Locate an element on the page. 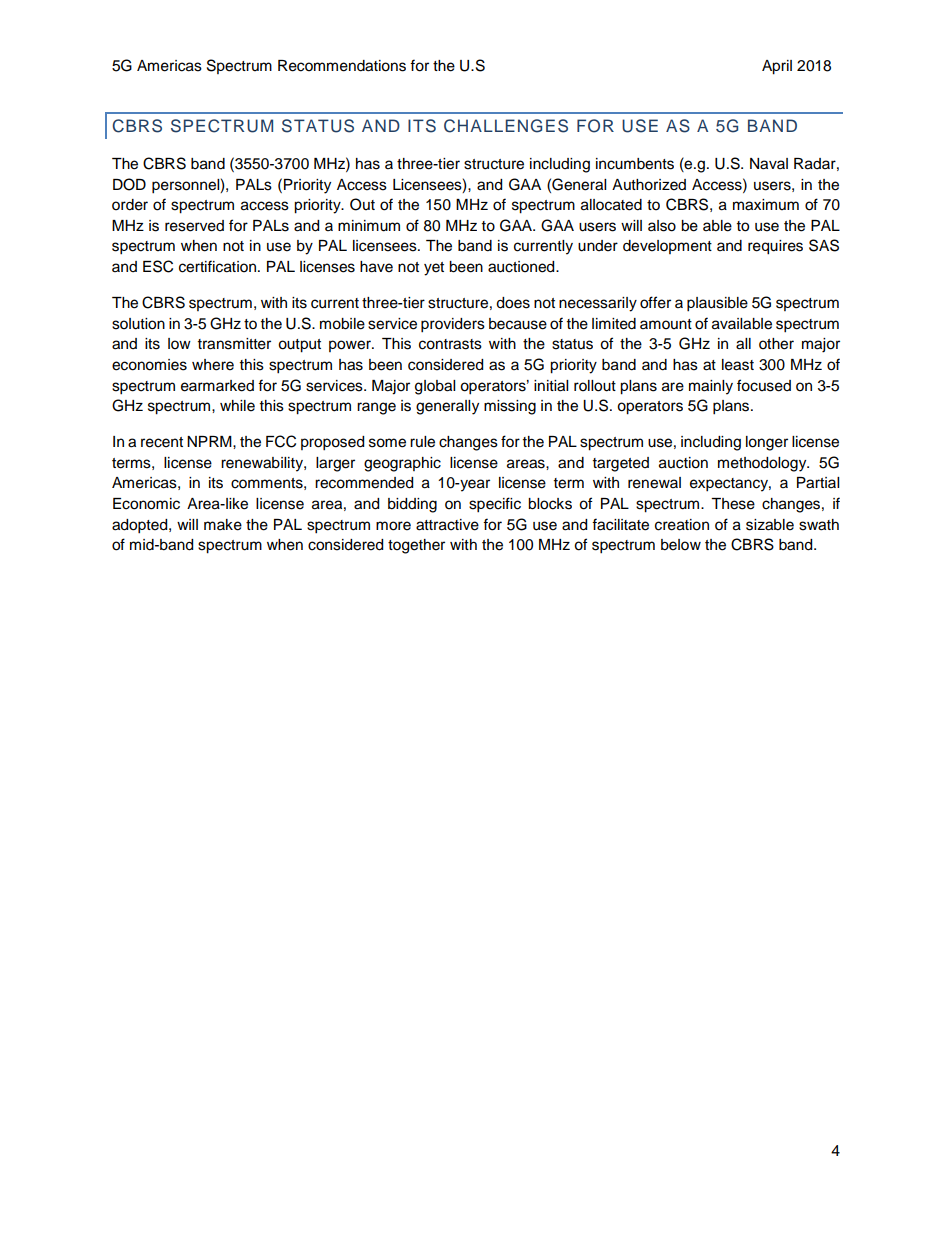  plausible is located at coordinates (717, 304).
